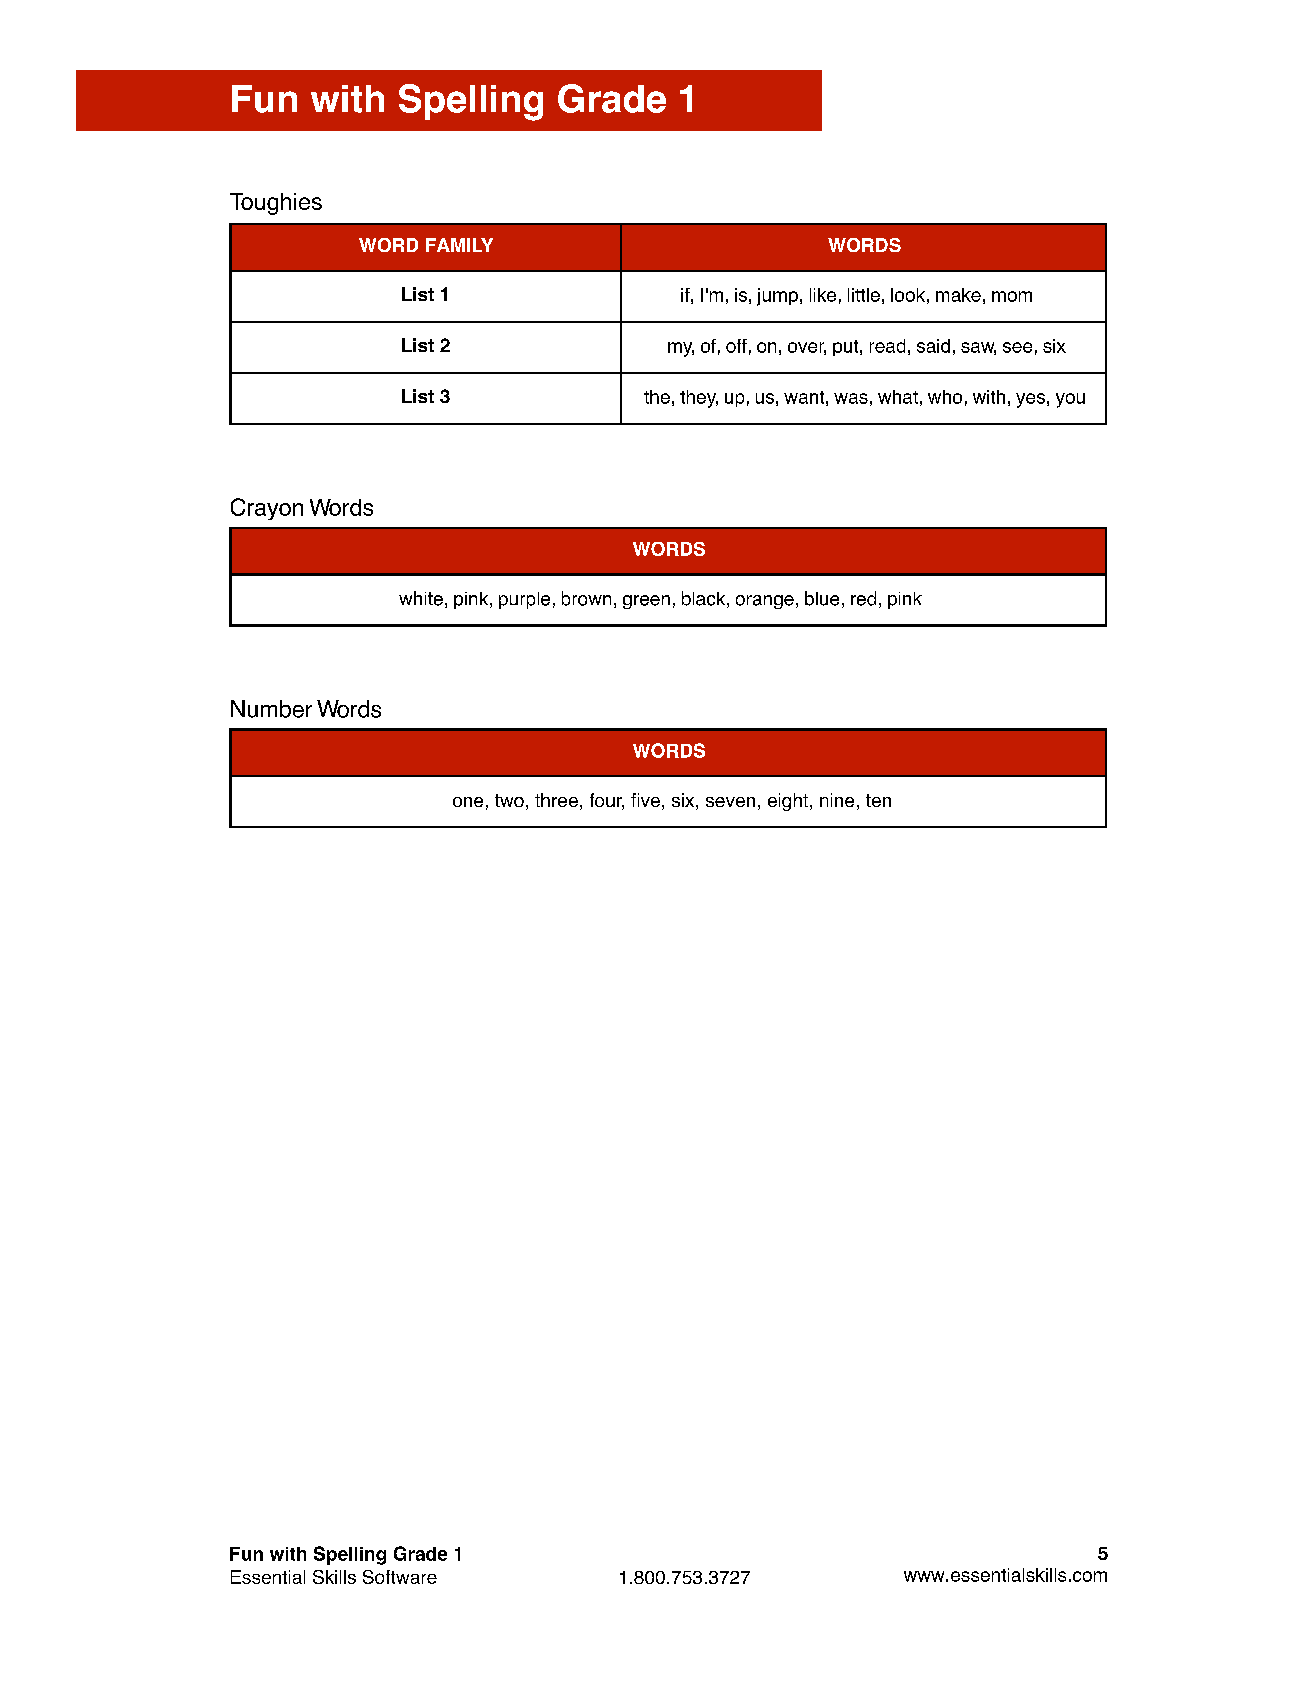  I want to click on make, so click(958, 295).
